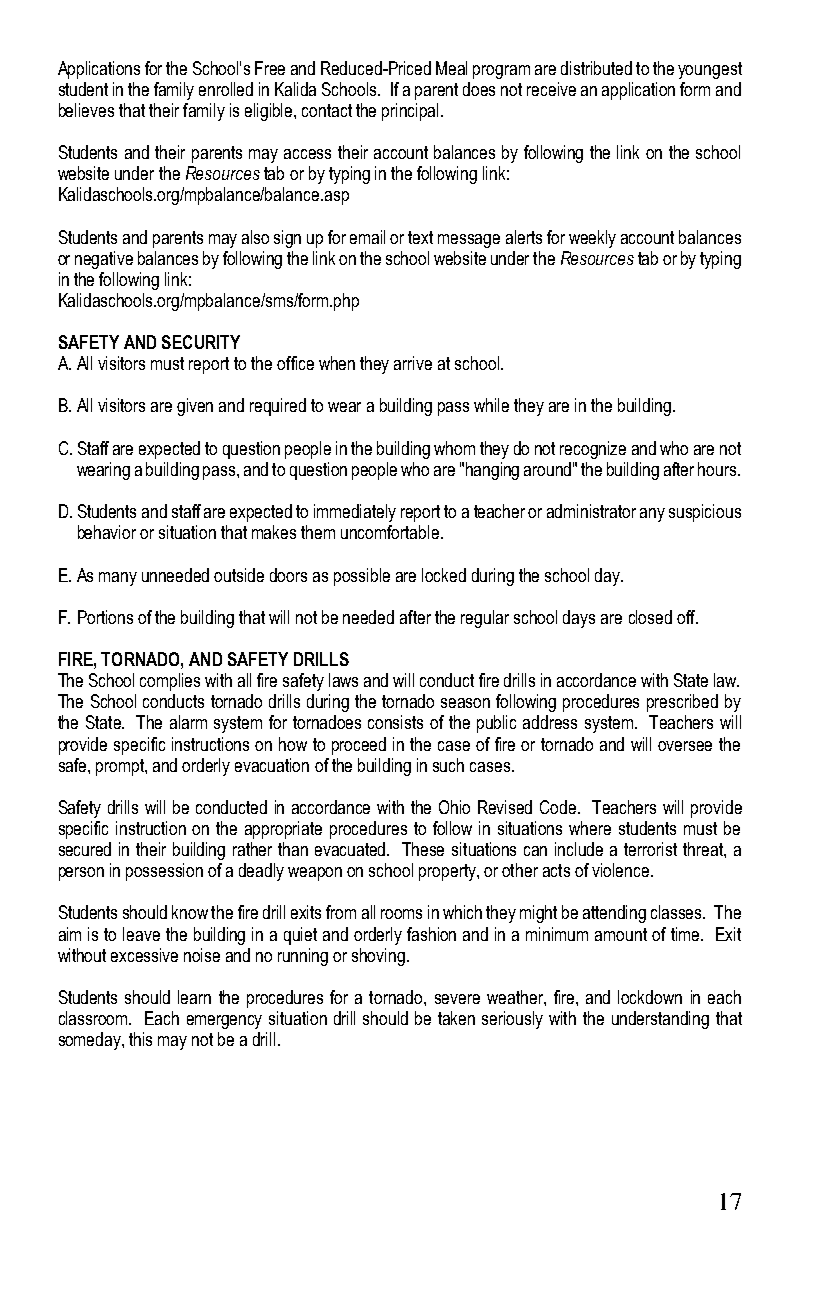 The height and width of the document is (1292, 818). What do you see at coordinates (650, 997) in the document?
I see `lockdown` at bounding box center [650, 997].
